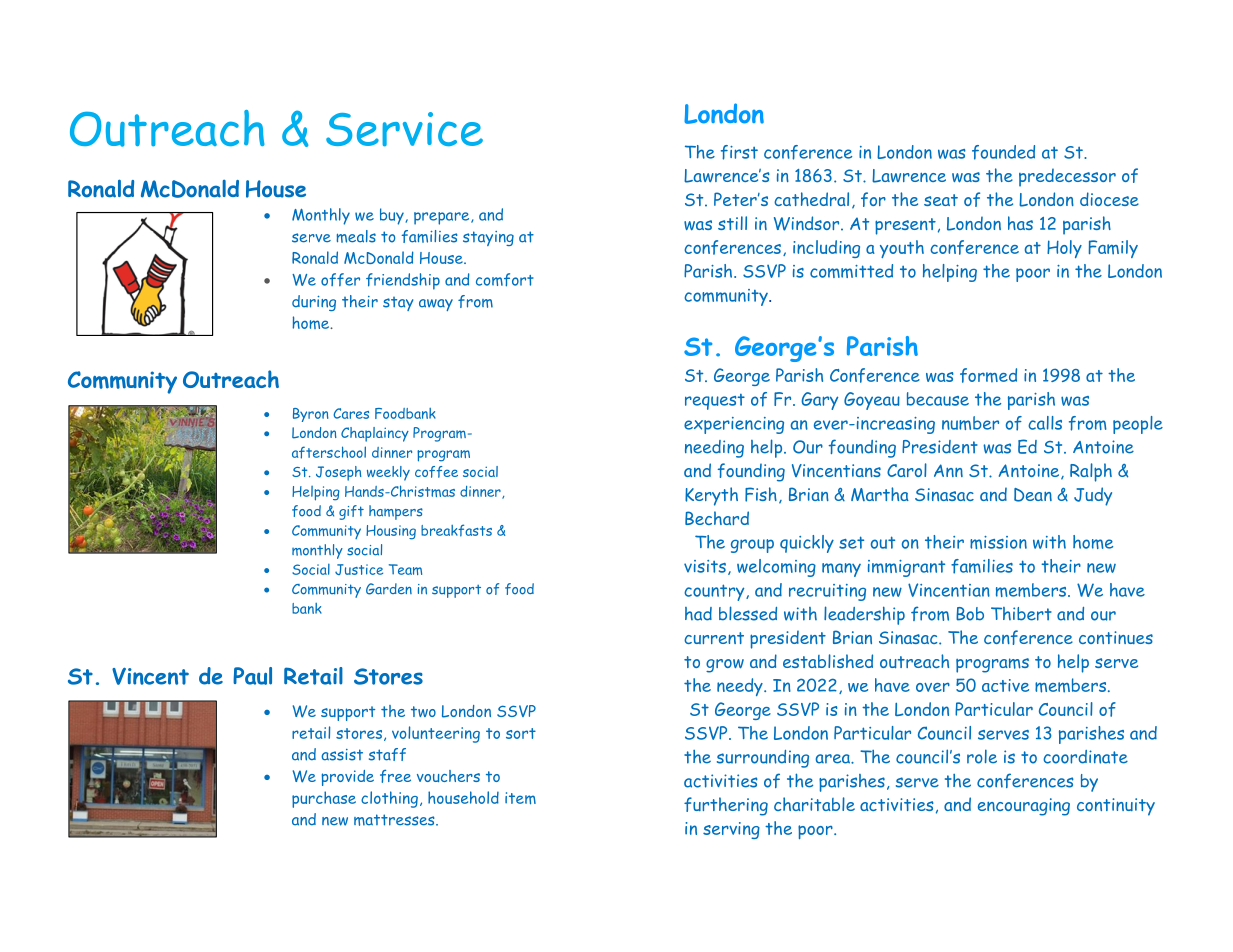  Describe the element at coordinates (726, 806) in the screenshot. I see `furthering` at that location.
